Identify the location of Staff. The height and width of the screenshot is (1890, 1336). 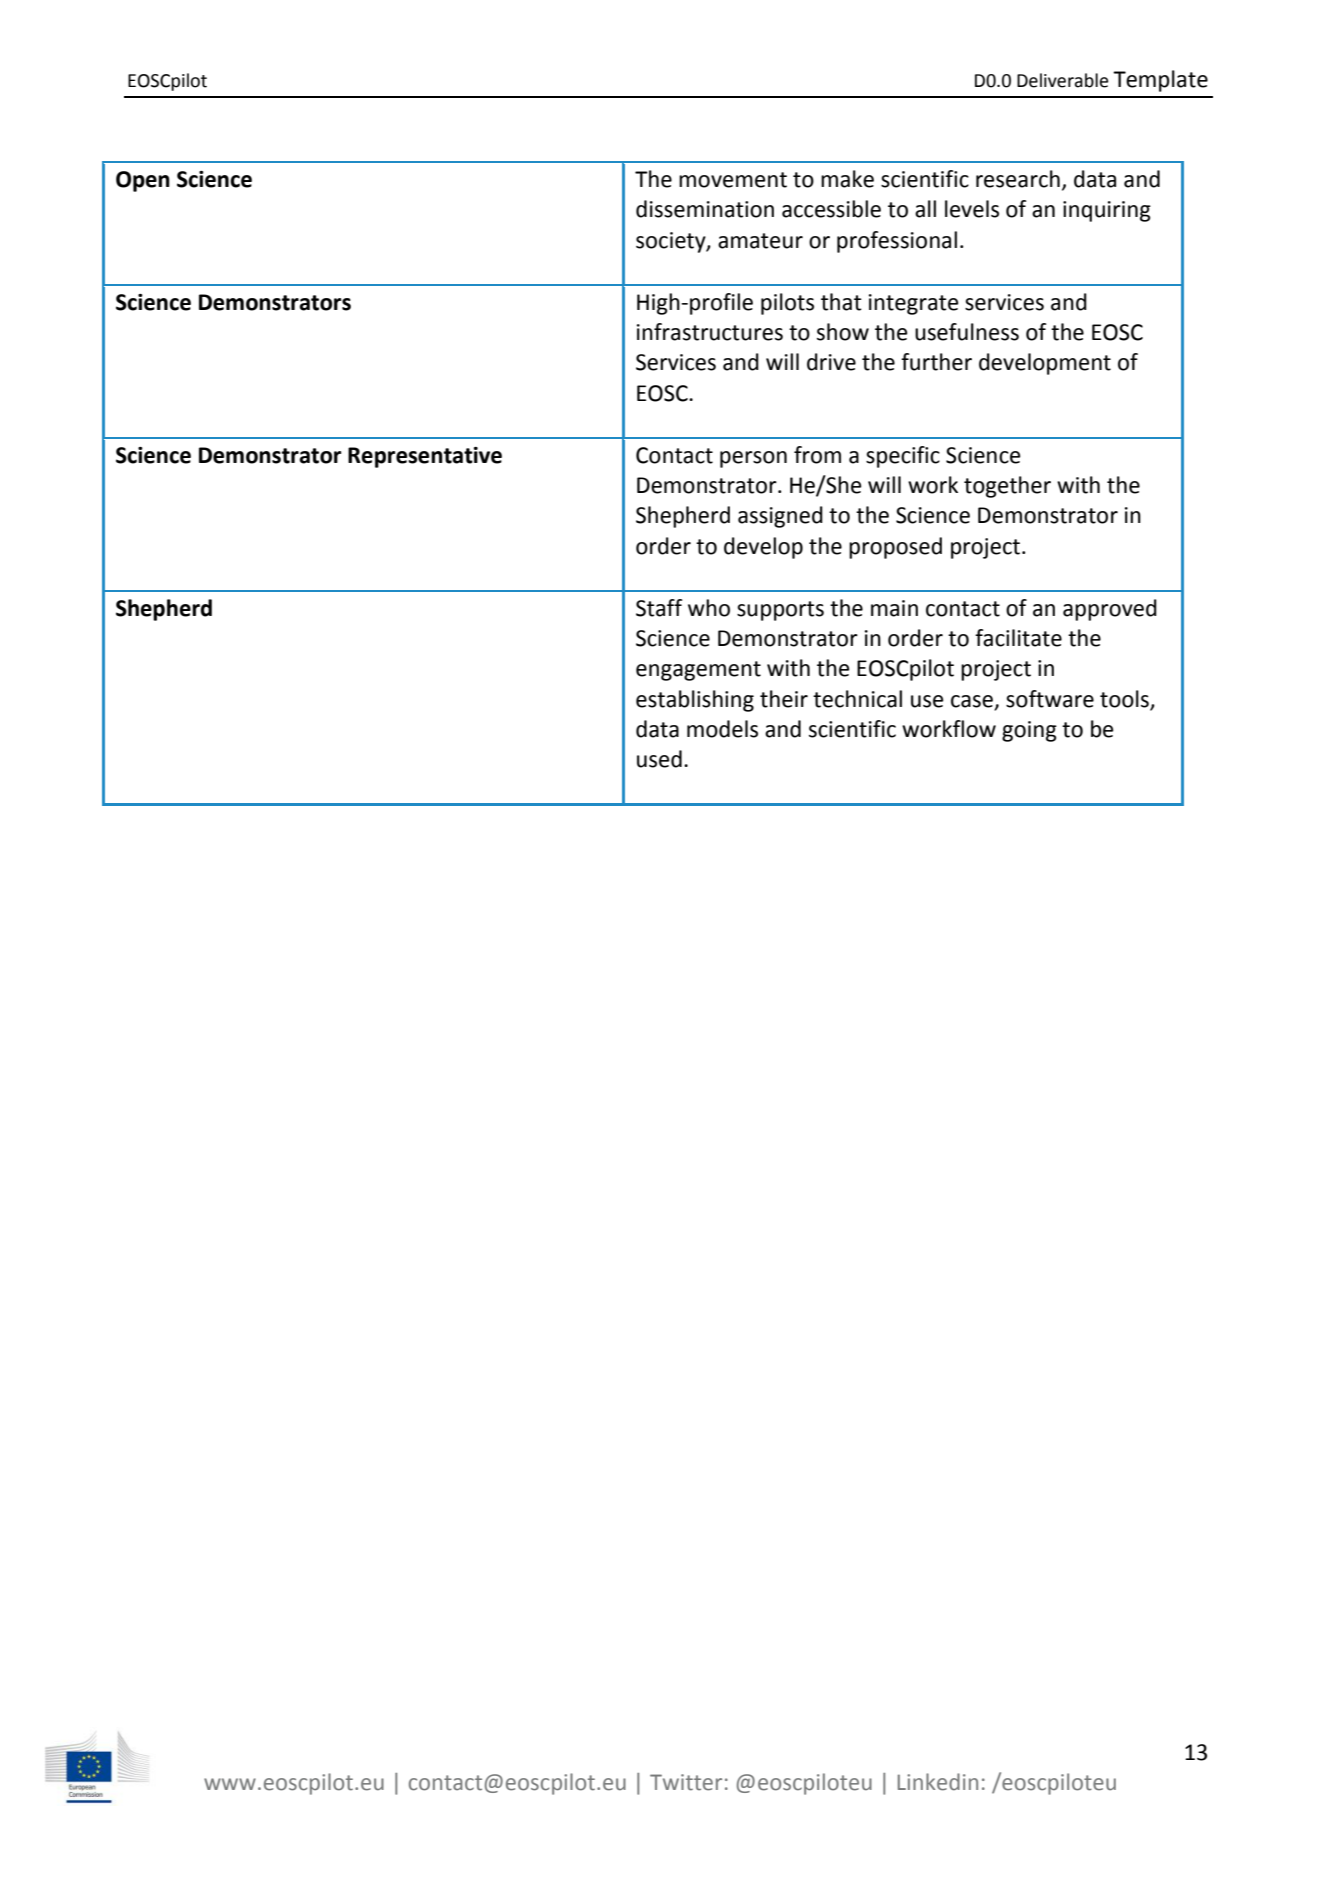
(659, 608).
